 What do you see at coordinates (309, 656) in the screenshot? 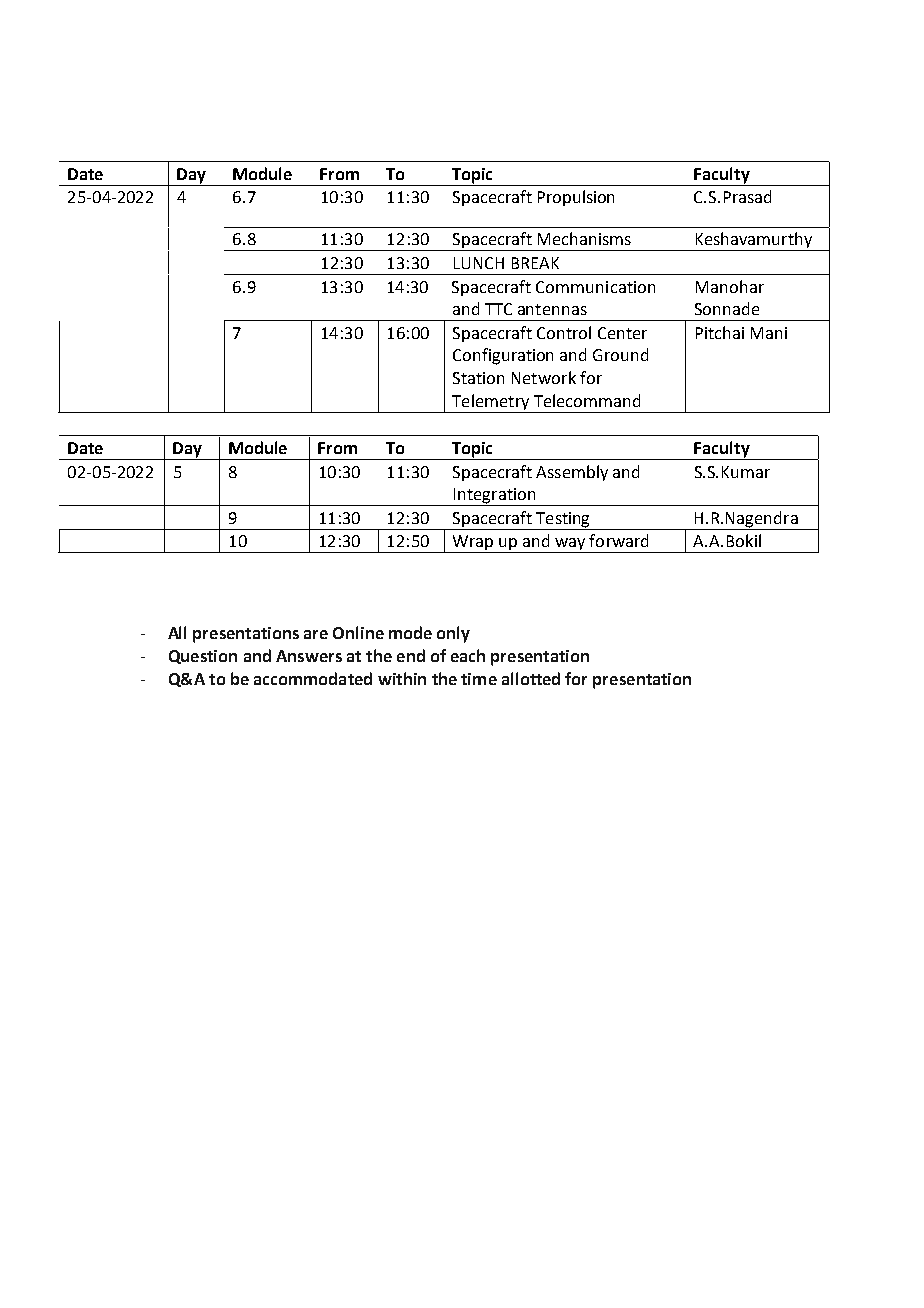
I see `Answers` at bounding box center [309, 656].
